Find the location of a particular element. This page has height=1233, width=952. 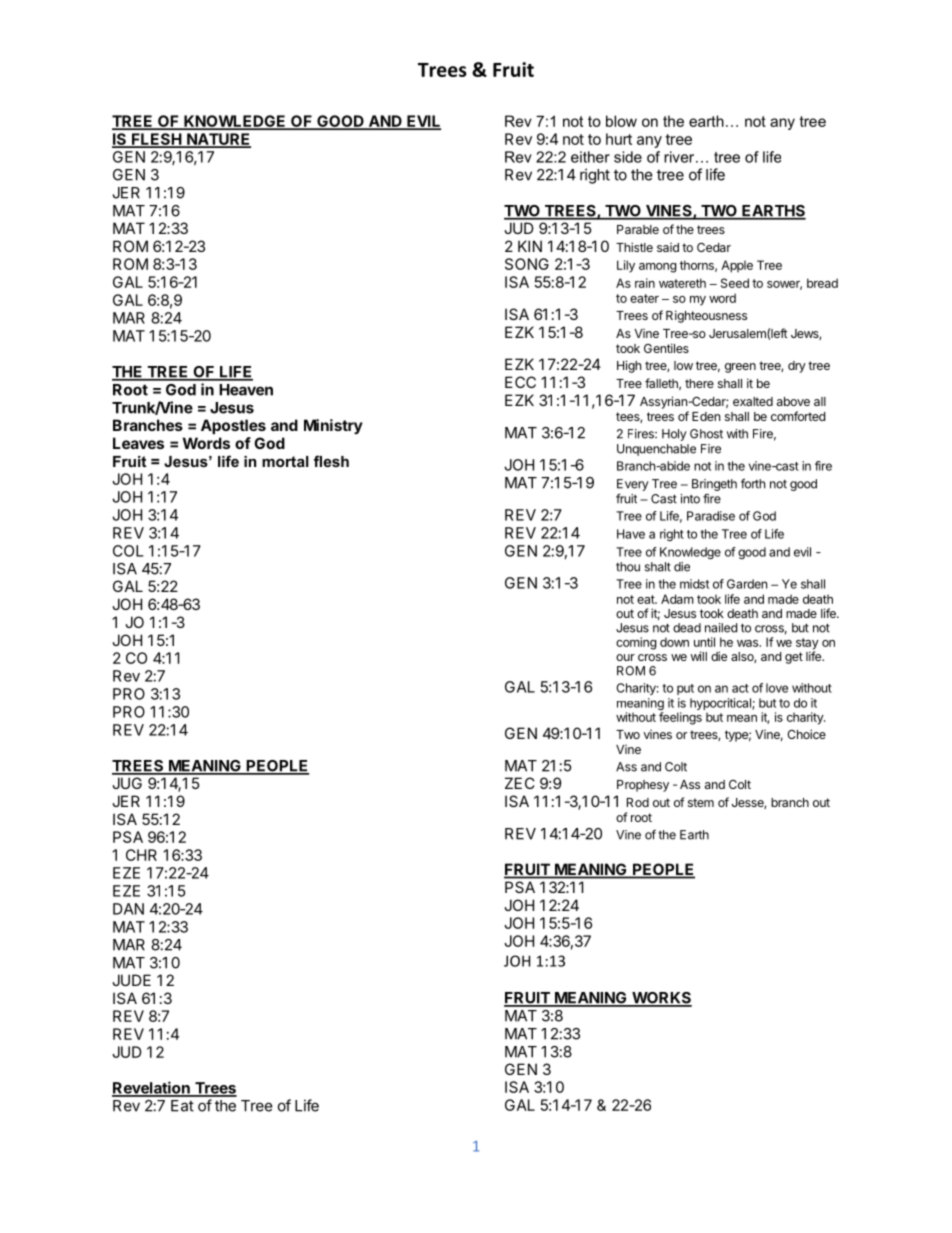

Revelation is located at coordinates (152, 1088).
